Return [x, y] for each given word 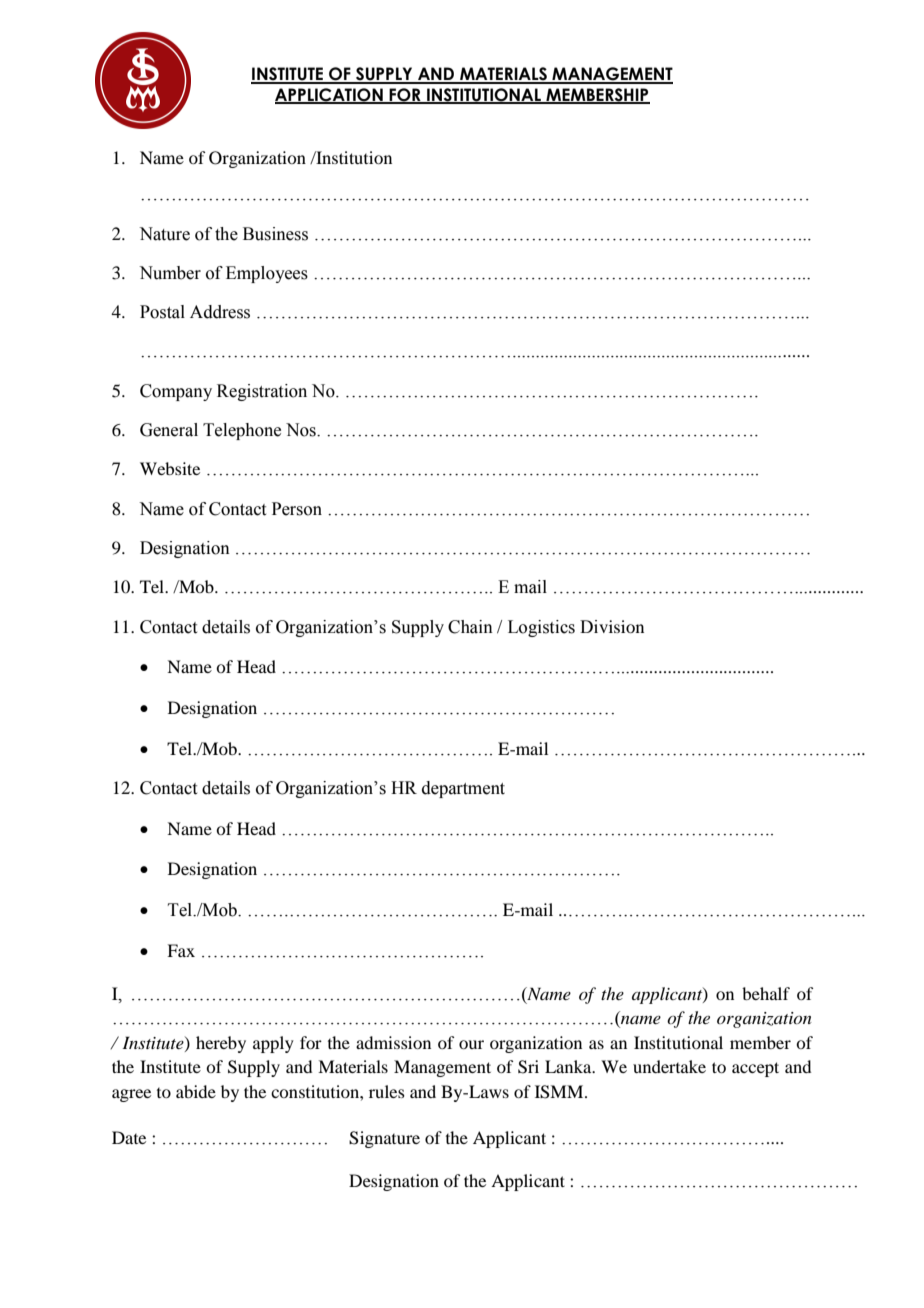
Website [170, 468]
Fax [181, 950]
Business [275, 234]
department [463, 789]
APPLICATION [330, 96]
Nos [302, 430]
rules [387, 1091]
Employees [267, 274]
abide [196, 1091]
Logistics [541, 628]
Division [612, 626]
